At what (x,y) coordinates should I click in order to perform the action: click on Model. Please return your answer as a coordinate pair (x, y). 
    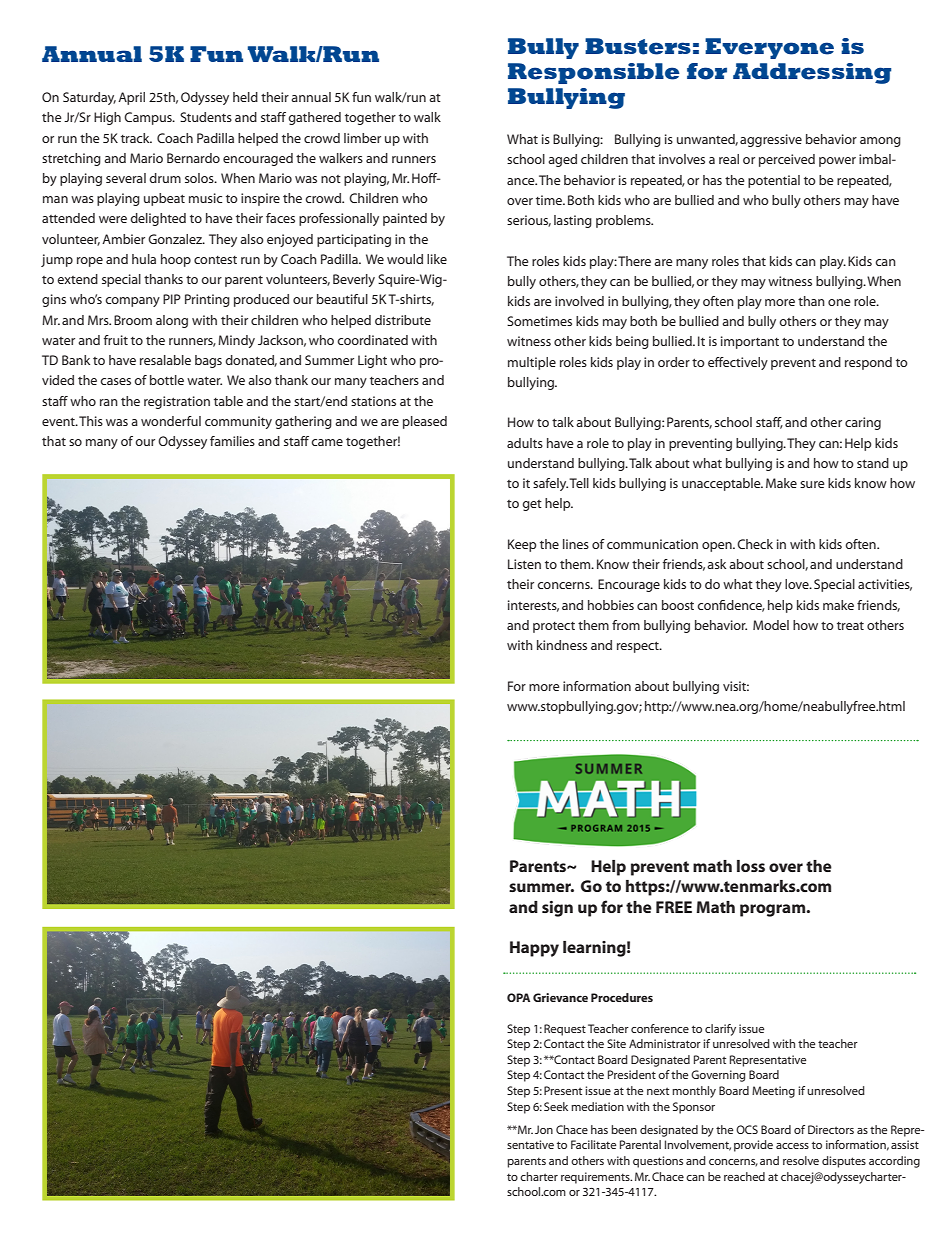
    Looking at the image, I should click on (771, 625).
